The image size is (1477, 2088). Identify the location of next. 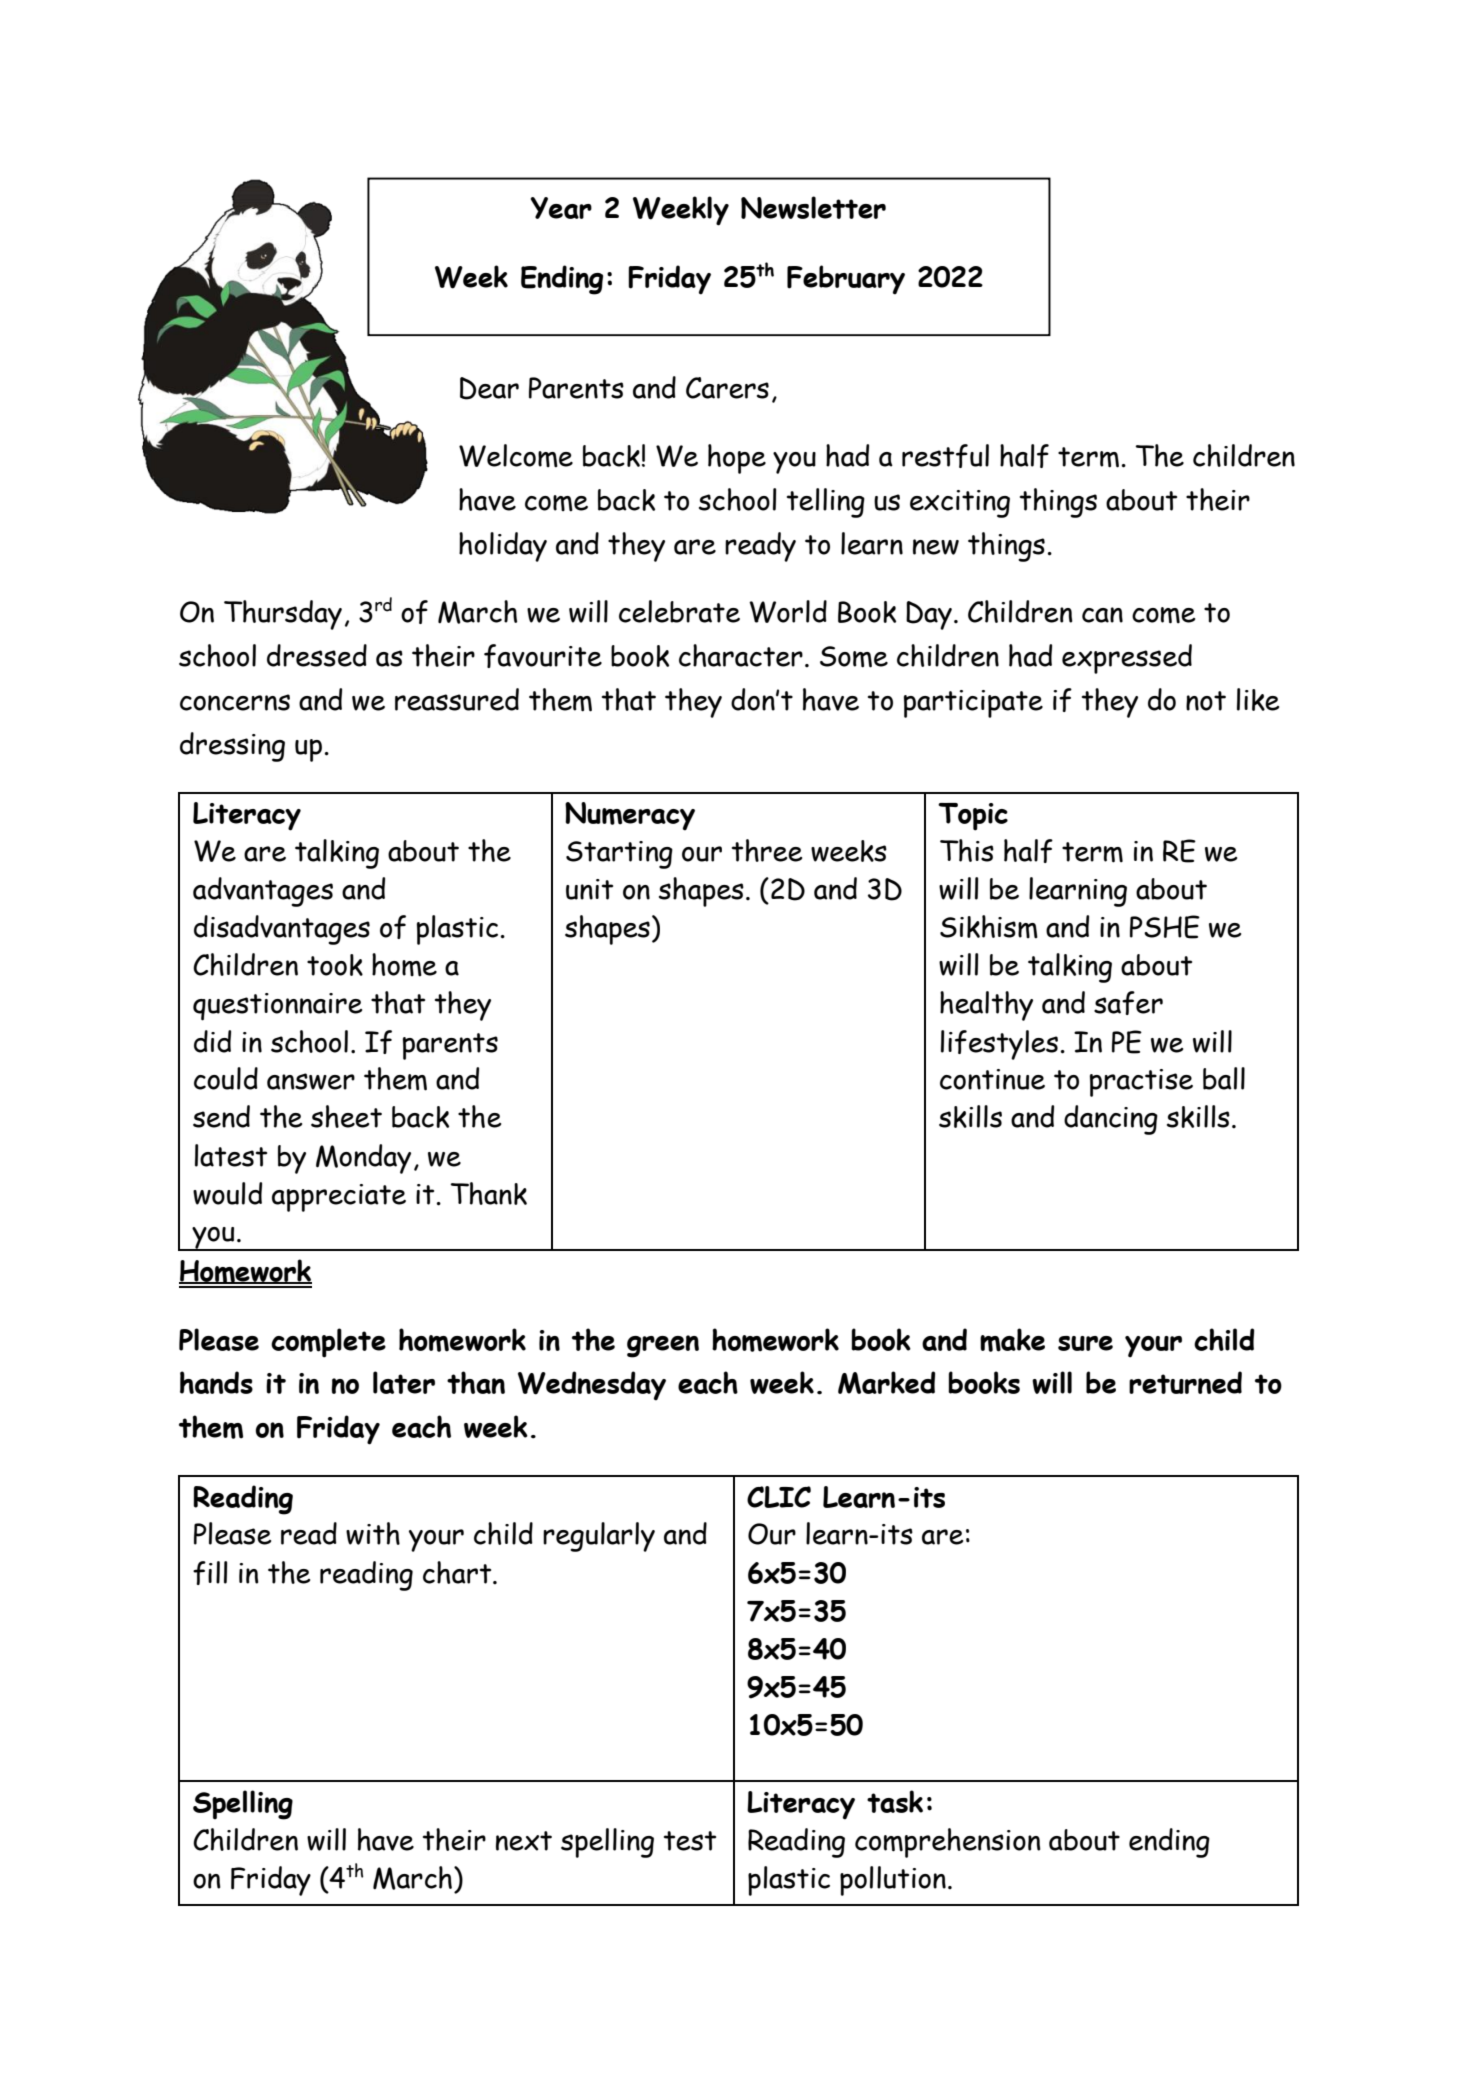
(524, 1841).
